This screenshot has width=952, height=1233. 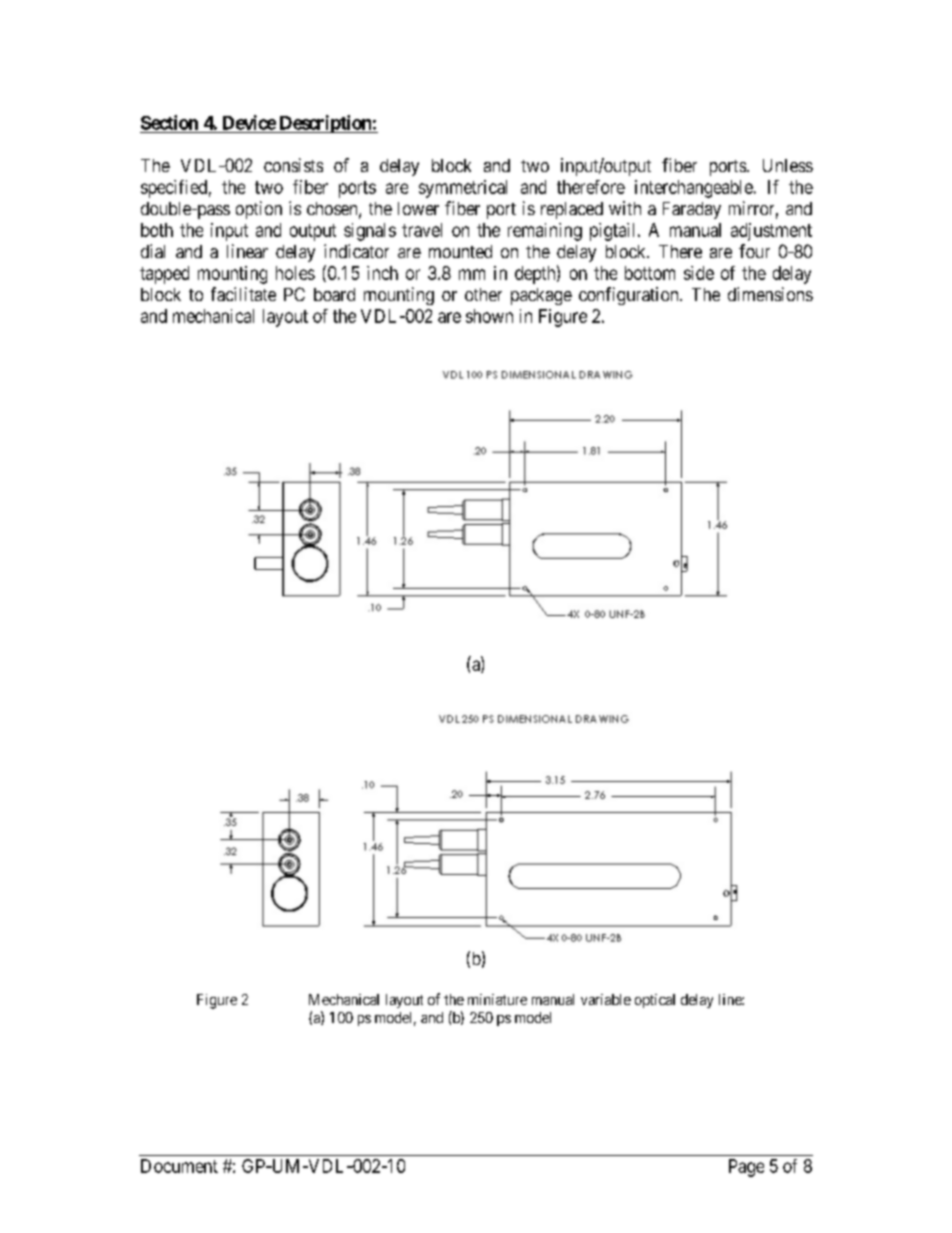 What do you see at coordinates (293, 165) in the screenshot?
I see `consists` at bounding box center [293, 165].
